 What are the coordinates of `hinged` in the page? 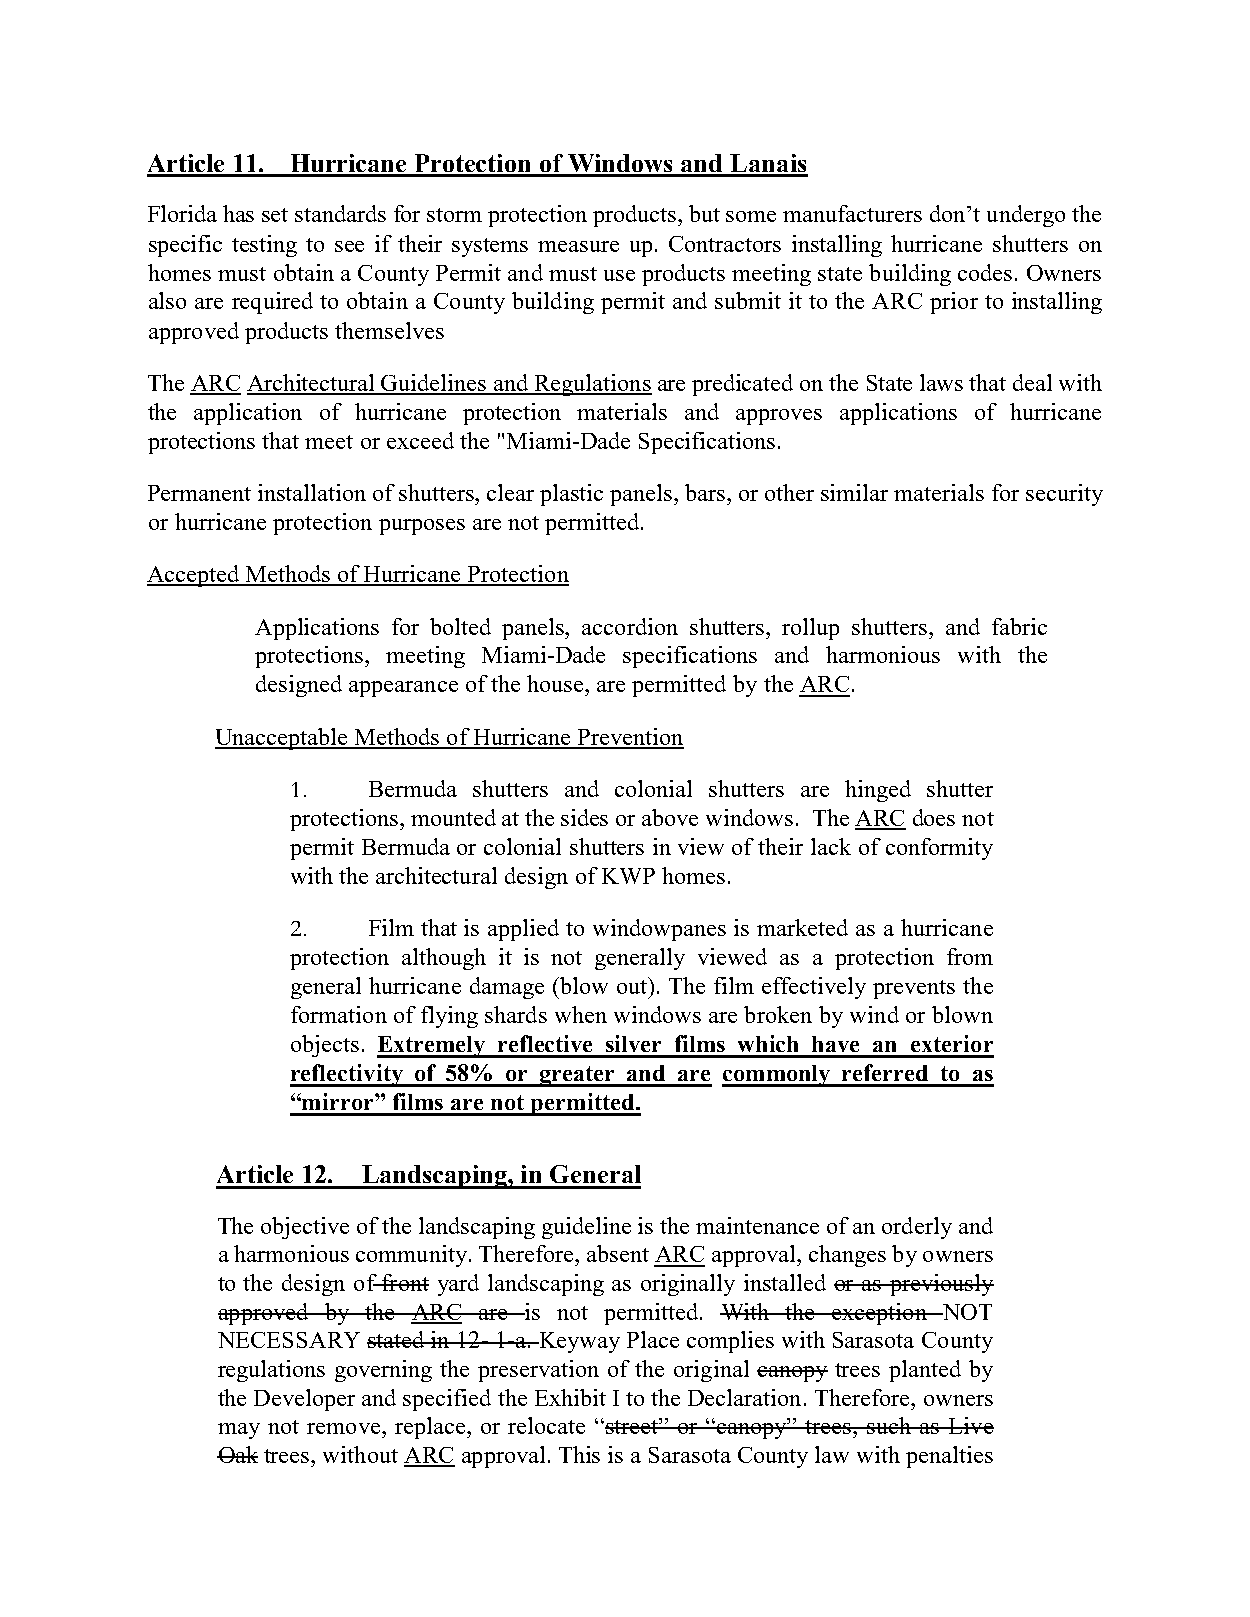 It's located at (878, 791).
